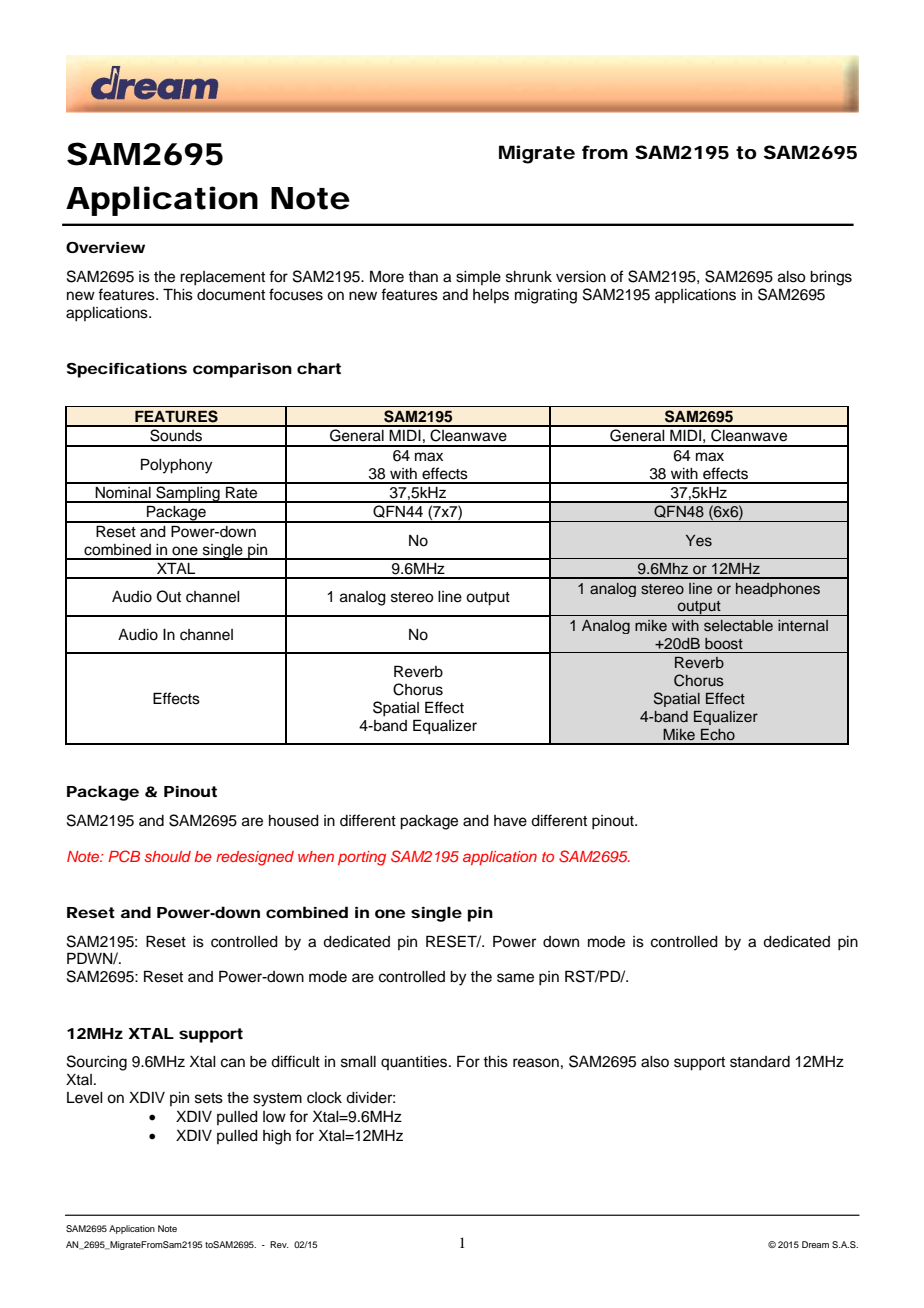 This document has width=924, height=1308. Describe the element at coordinates (724, 644) in the document. I see `boost` at that location.
